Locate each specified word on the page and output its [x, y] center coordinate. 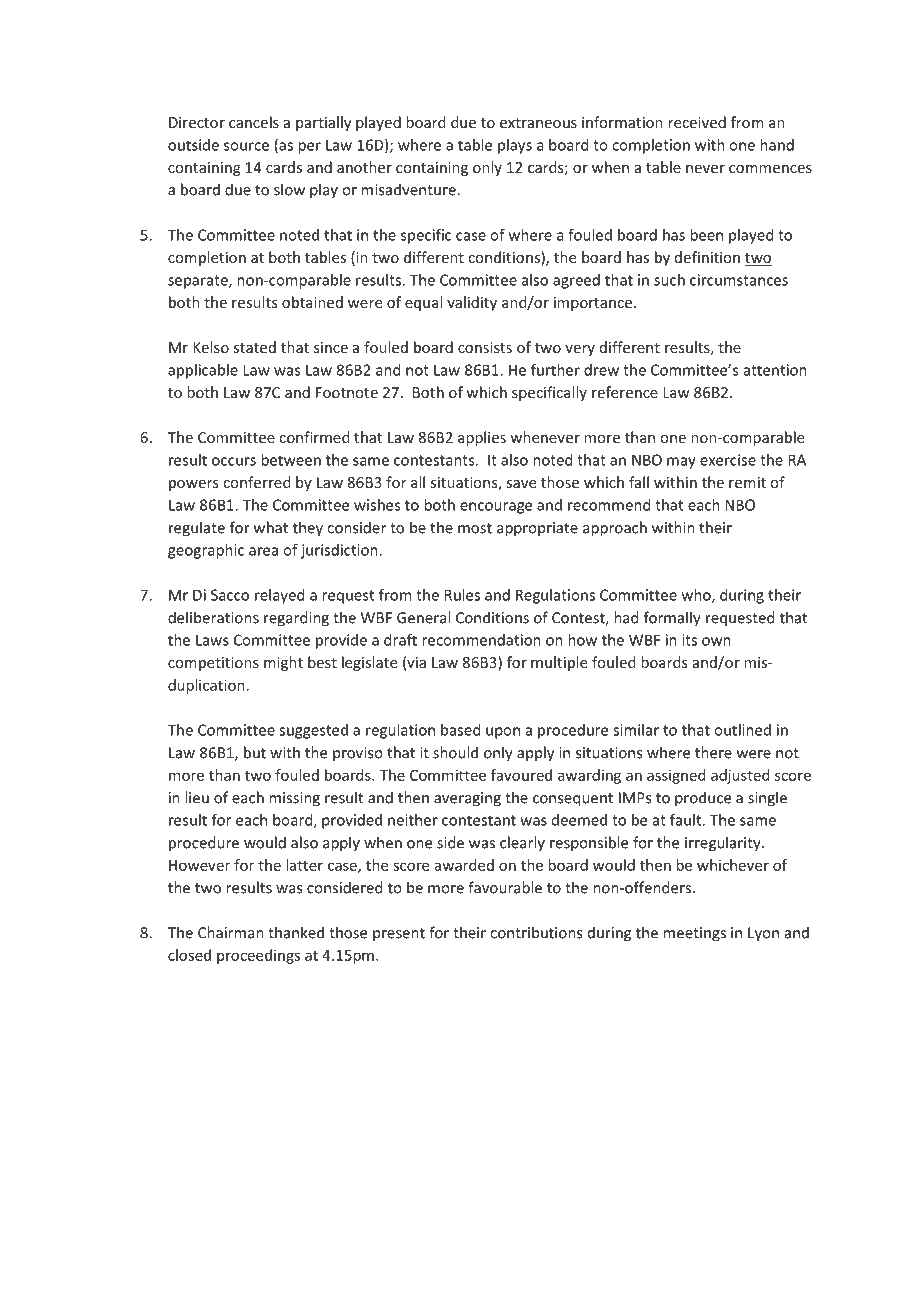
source [246, 146]
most [475, 528]
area [263, 551]
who [697, 596]
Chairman [231, 932]
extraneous [538, 123]
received [697, 122]
